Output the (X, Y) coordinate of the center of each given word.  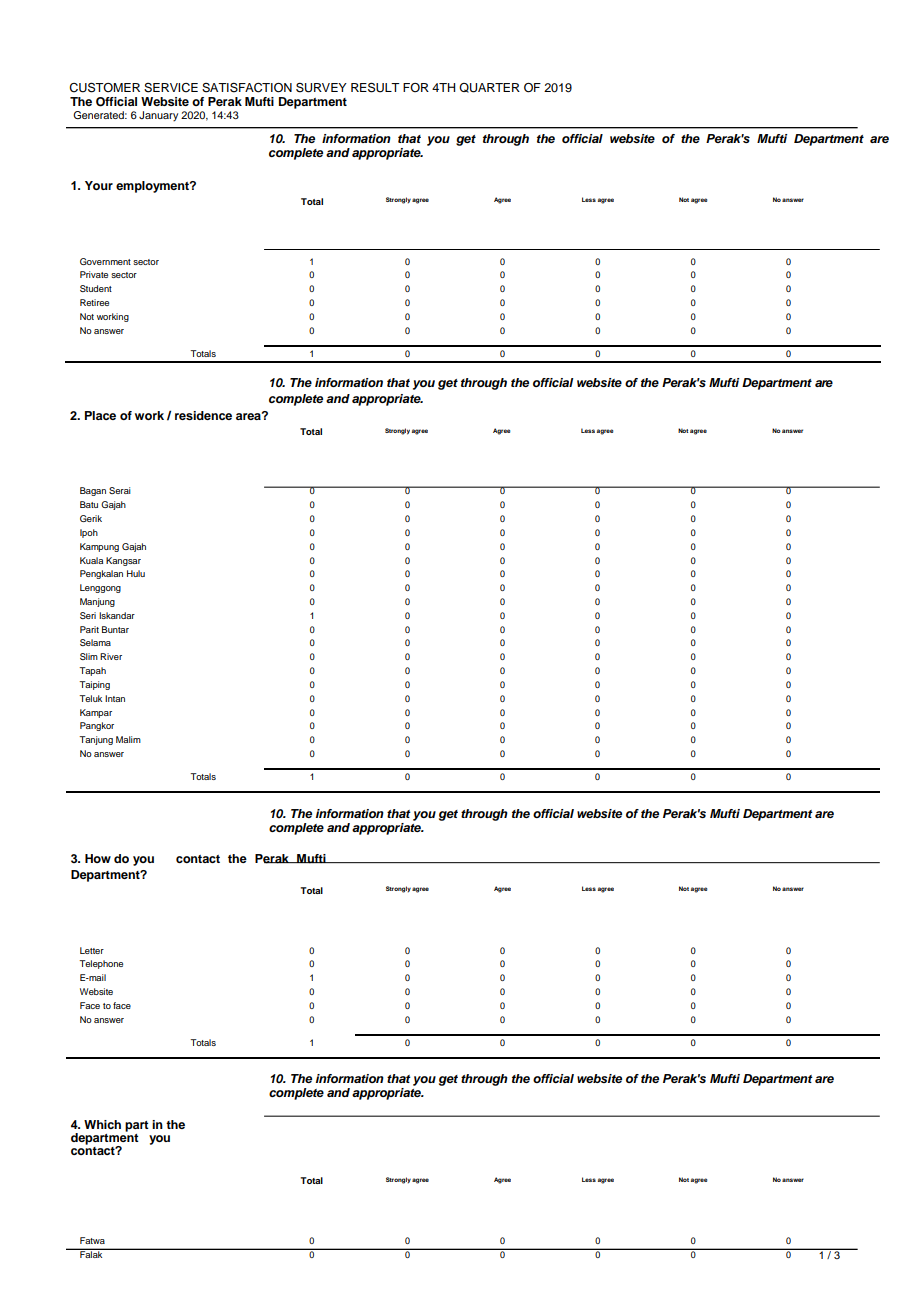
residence (203, 415)
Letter (92, 950)
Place (100, 415)
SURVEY (321, 87)
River (111, 656)
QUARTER (489, 88)
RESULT (375, 87)
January (158, 116)
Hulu (136, 573)
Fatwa (92, 1240)
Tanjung (96, 740)
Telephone (101, 964)
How (98, 858)
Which (102, 1124)
